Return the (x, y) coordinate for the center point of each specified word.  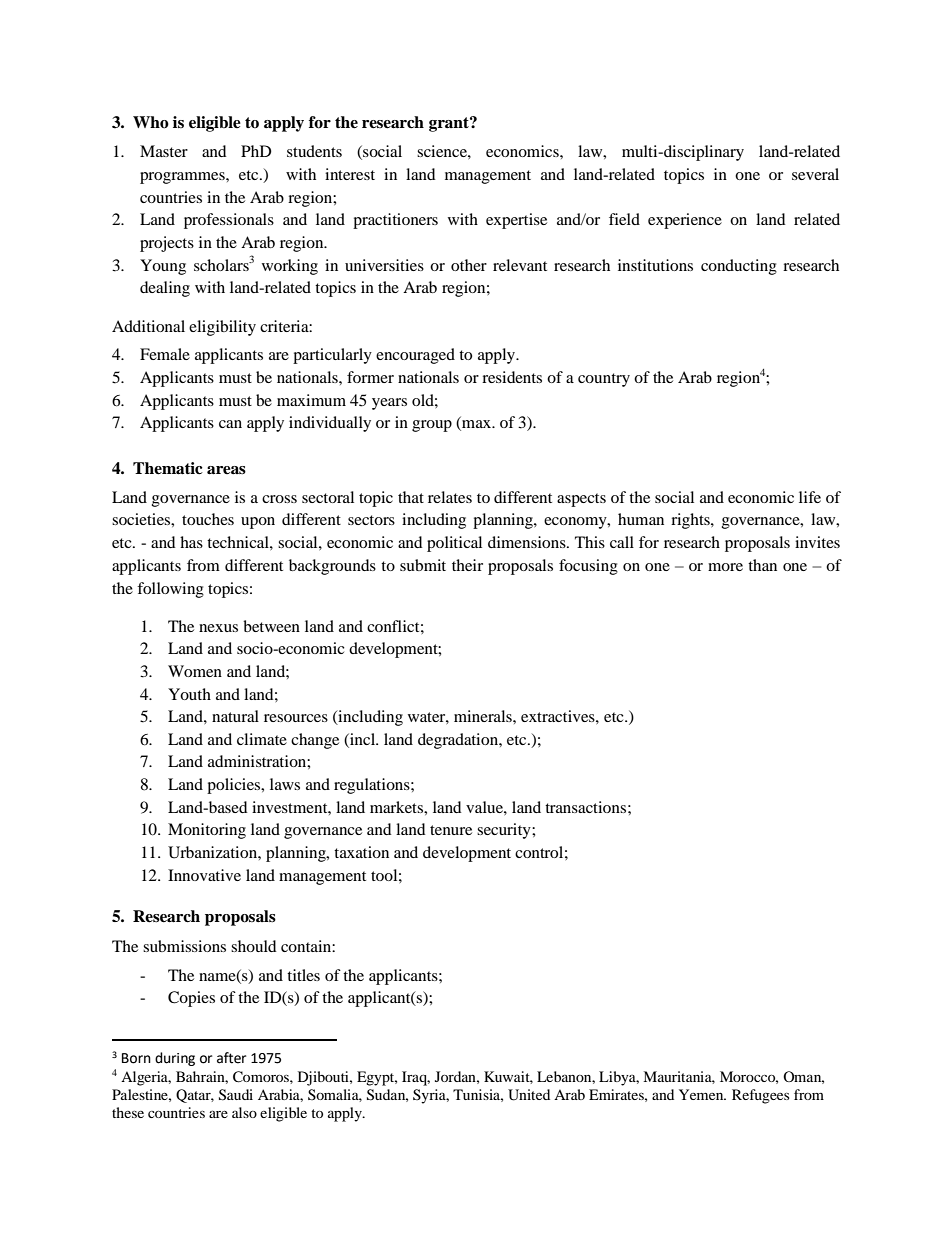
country (604, 380)
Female (165, 354)
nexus (218, 628)
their (467, 565)
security (505, 831)
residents (512, 377)
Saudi (236, 1095)
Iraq (416, 1078)
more (725, 567)
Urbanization (213, 852)
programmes (183, 178)
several (815, 174)
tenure (451, 830)
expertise (516, 221)
